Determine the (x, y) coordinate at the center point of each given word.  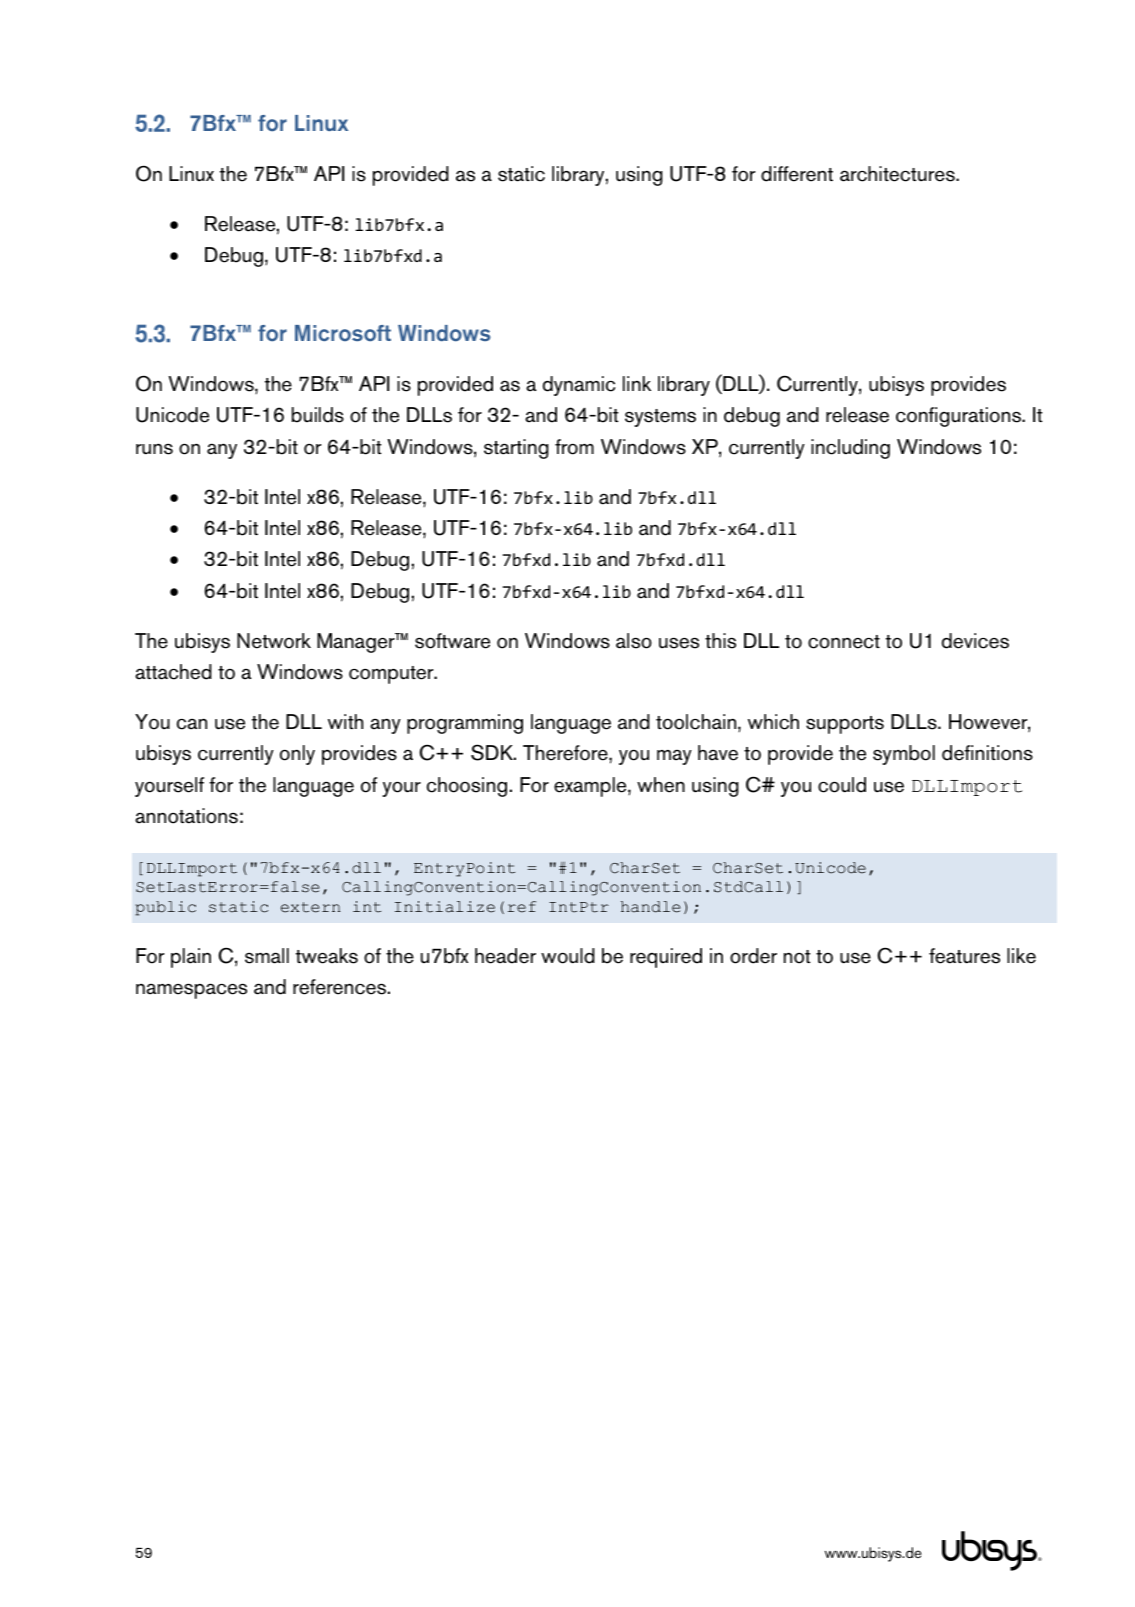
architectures (898, 174)
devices (975, 641)
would (568, 956)
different (797, 174)
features (964, 956)
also (634, 641)
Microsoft (343, 333)
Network (274, 641)
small (267, 956)
